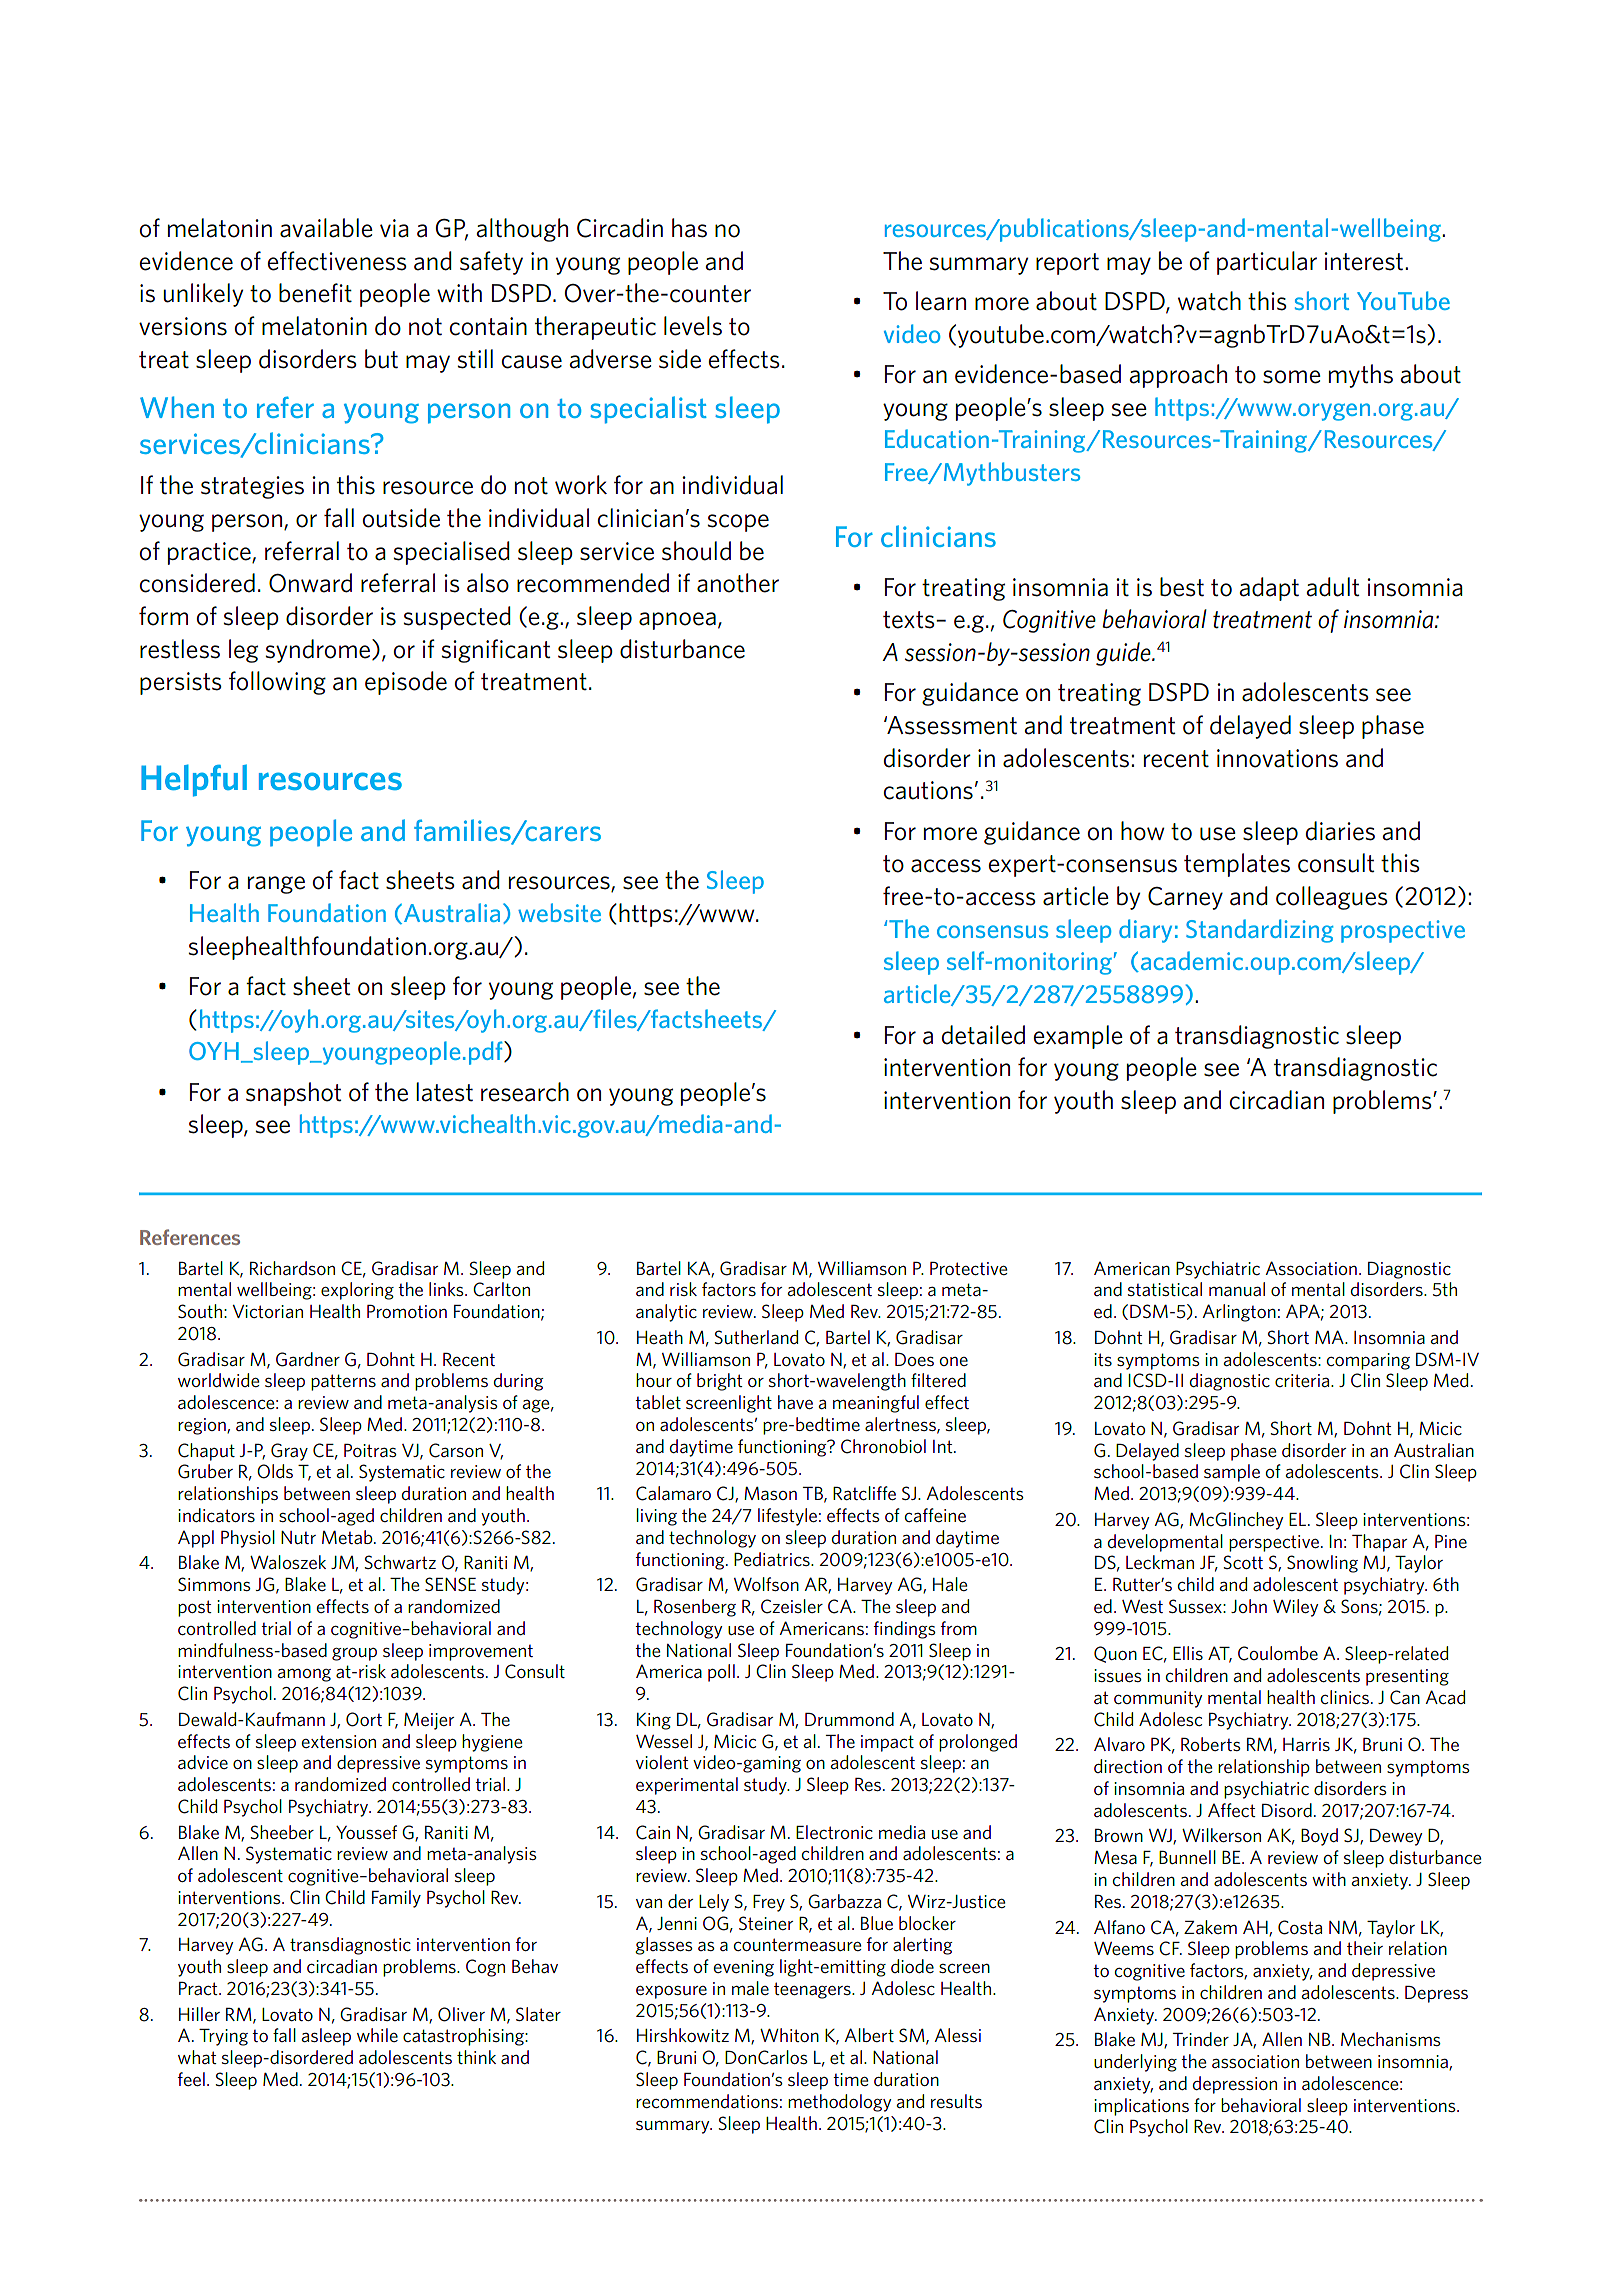  Describe the element at coordinates (1267, 263) in the screenshot. I see `particular` at that location.
